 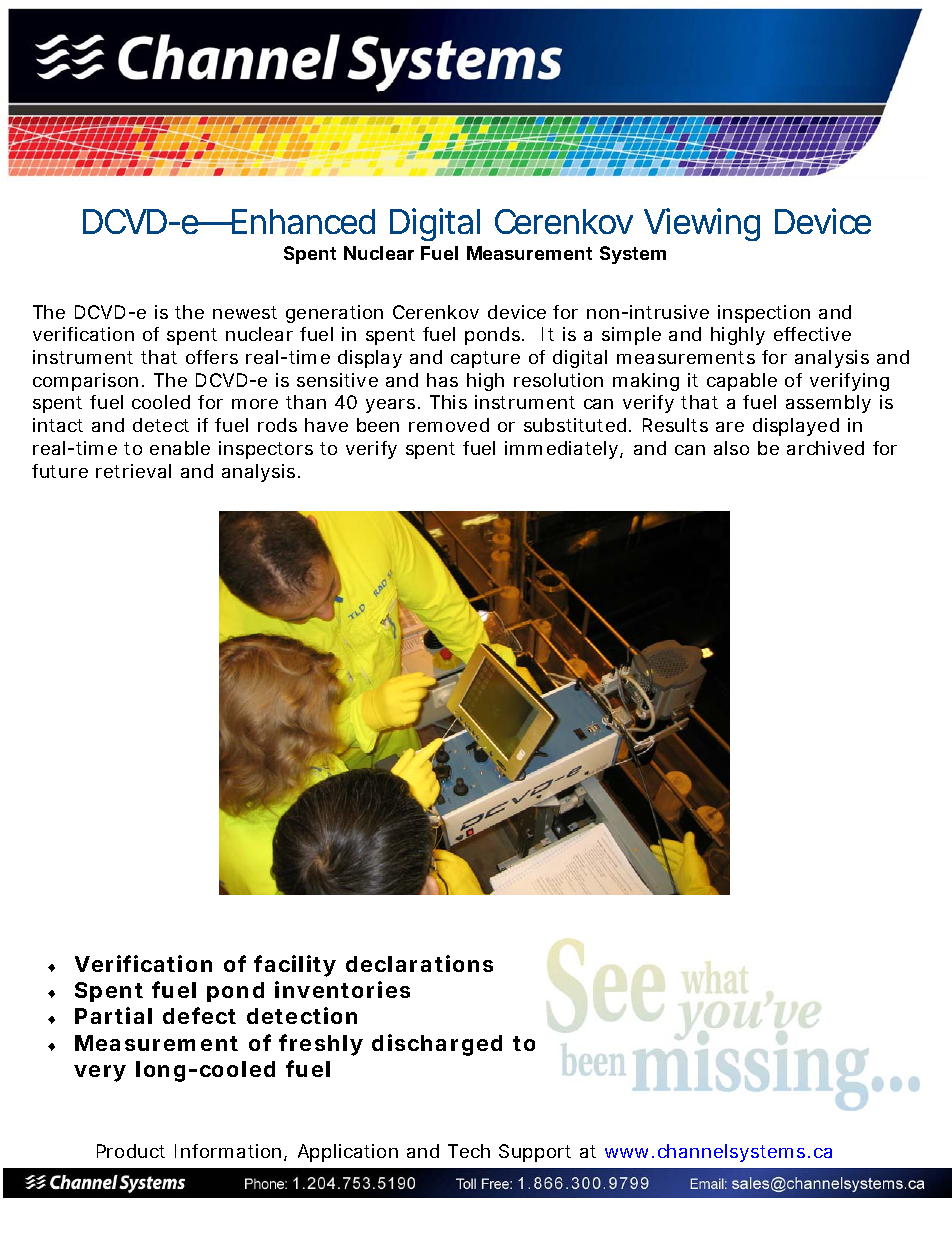 What do you see at coordinates (334, 314) in the screenshot?
I see `generation` at bounding box center [334, 314].
